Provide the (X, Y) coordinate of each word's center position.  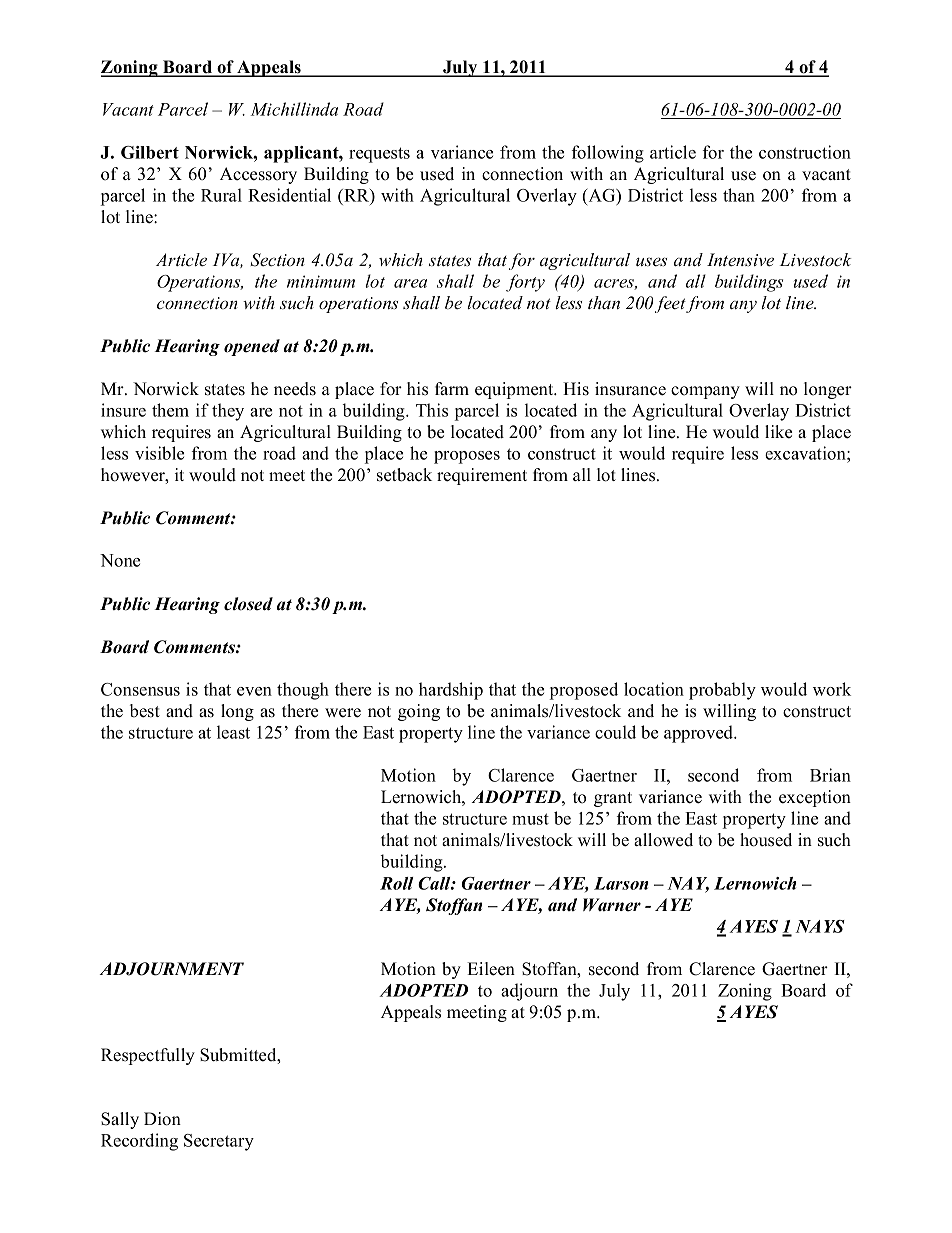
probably (722, 691)
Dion (162, 1119)
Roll (397, 883)
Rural (221, 195)
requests (379, 155)
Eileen (491, 969)
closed (248, 604)
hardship (451, 691)
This (432, 410)
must (530, 819)
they (228, 412)
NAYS (820, 926)
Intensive (740, 260)
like (778, 432)
